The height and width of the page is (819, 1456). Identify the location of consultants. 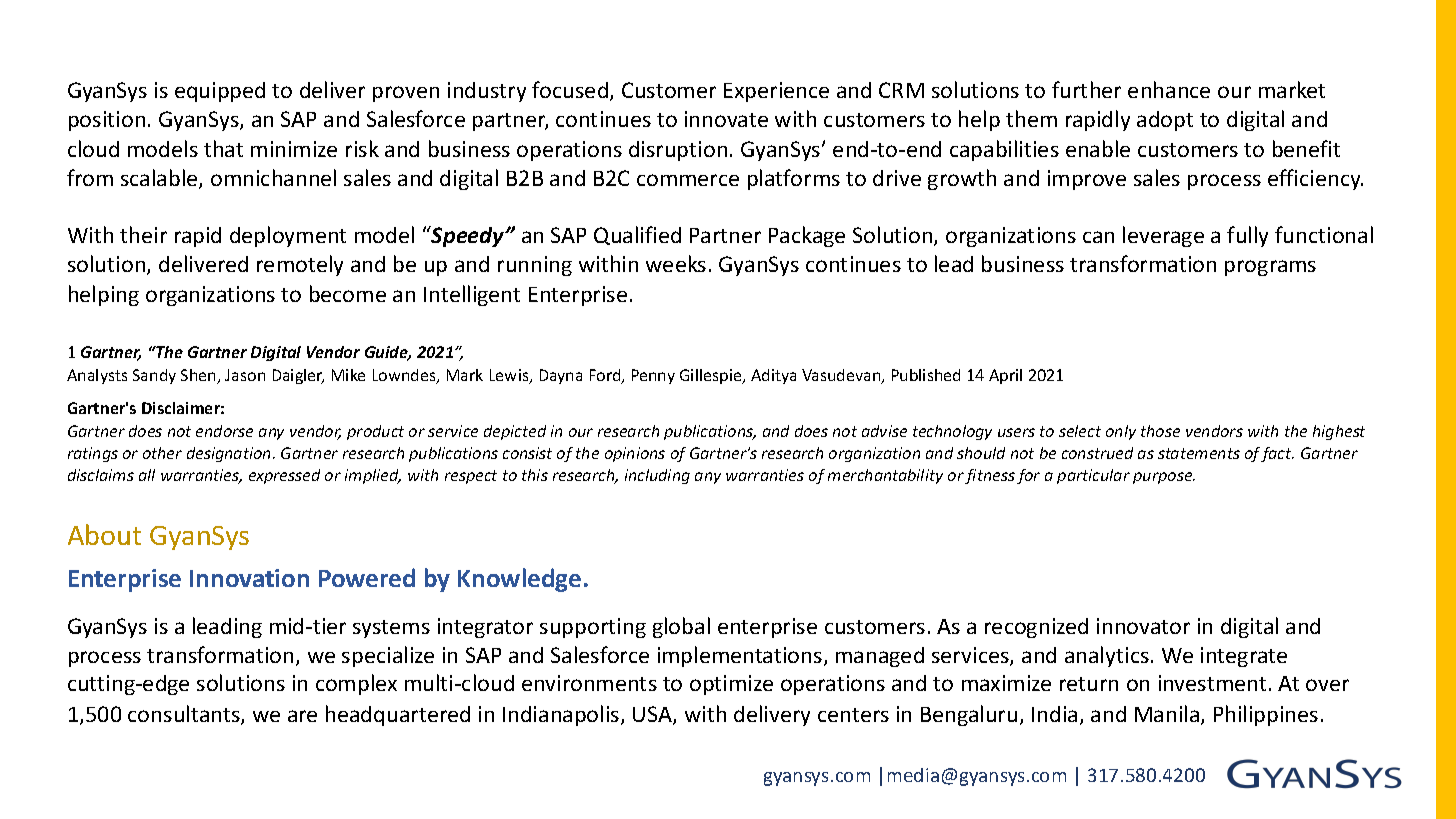
(185, 715).
